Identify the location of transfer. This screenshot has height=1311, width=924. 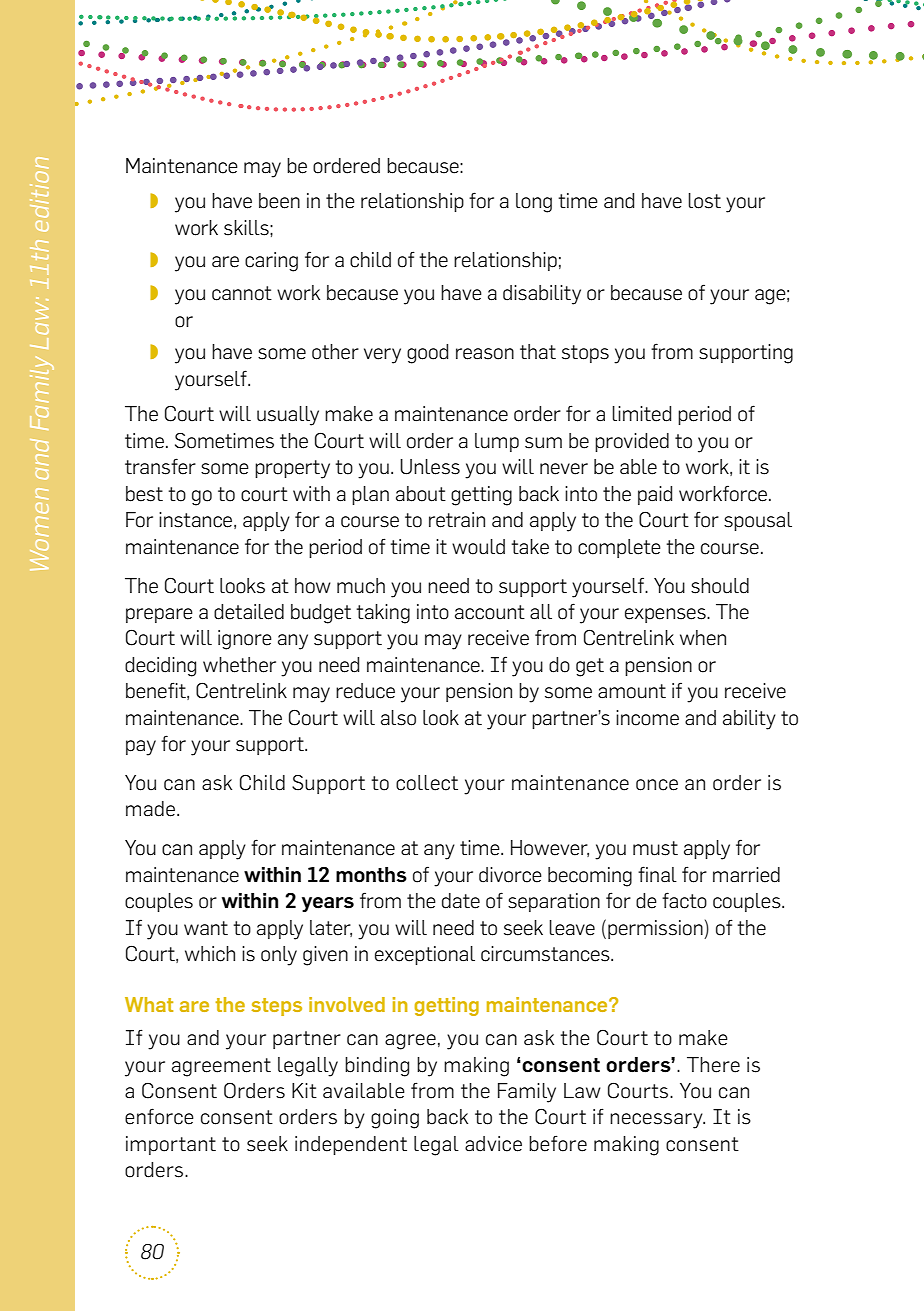
(160, 466).
